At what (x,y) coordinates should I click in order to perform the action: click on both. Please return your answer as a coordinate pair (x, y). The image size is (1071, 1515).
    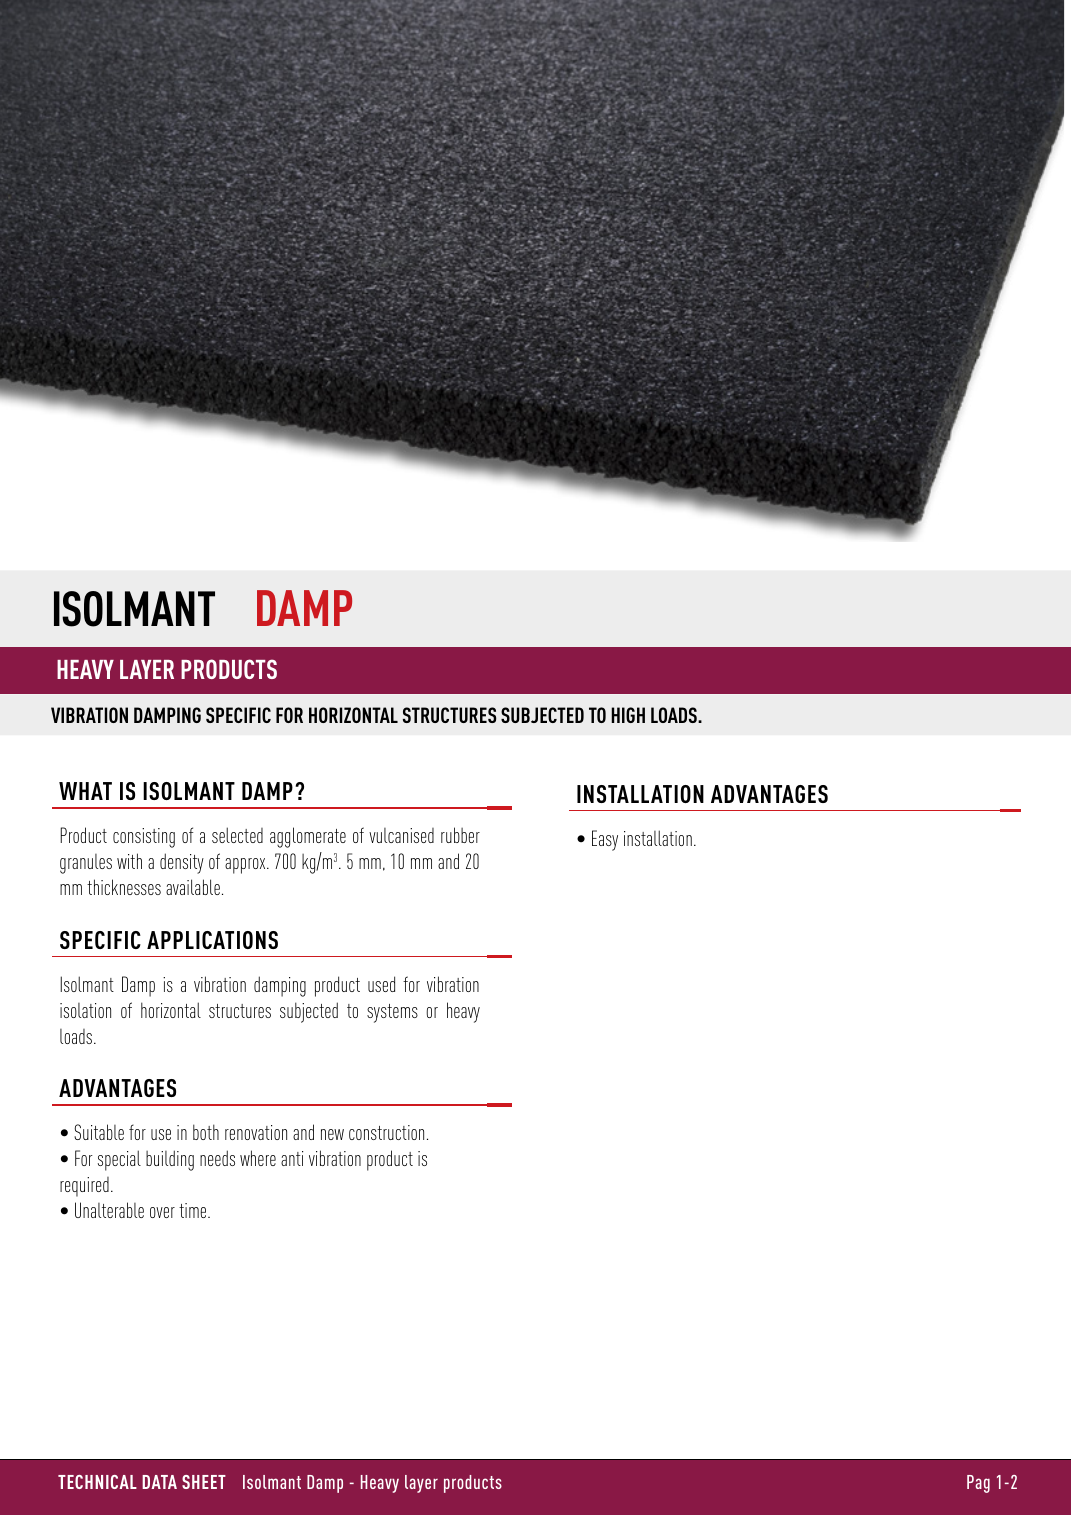
    Looking at the image, I should click on (206, 1132).
